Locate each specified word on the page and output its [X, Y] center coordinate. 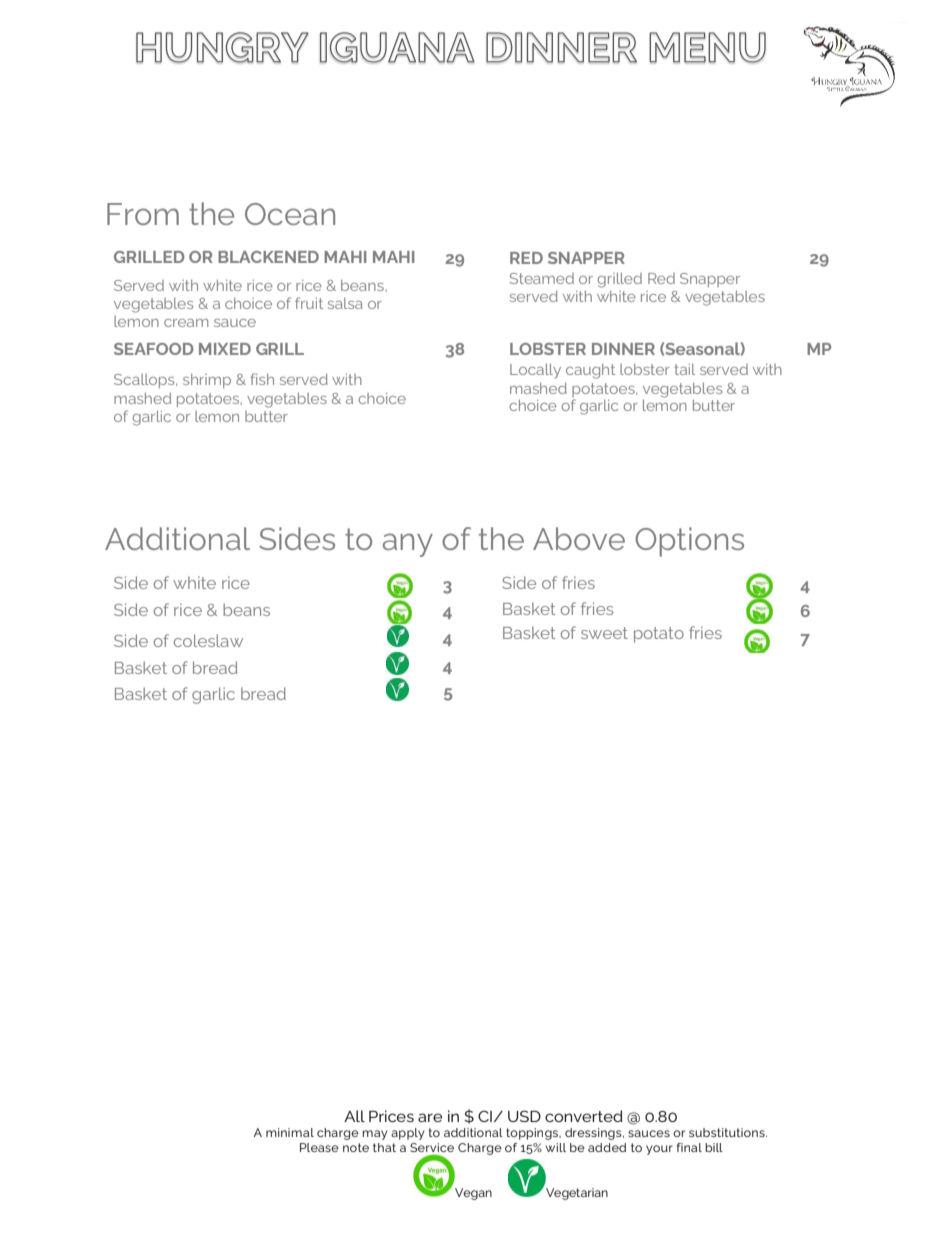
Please [319, 1147]
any [408, 545]
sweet [604, 633]
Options [689, 542]
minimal [290, 1132]
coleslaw [208, 640]
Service [432, 1149]
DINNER [623, 349]
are [430, 1117]
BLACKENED [268, 257]
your [659, 1150]
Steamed [542, 278]
